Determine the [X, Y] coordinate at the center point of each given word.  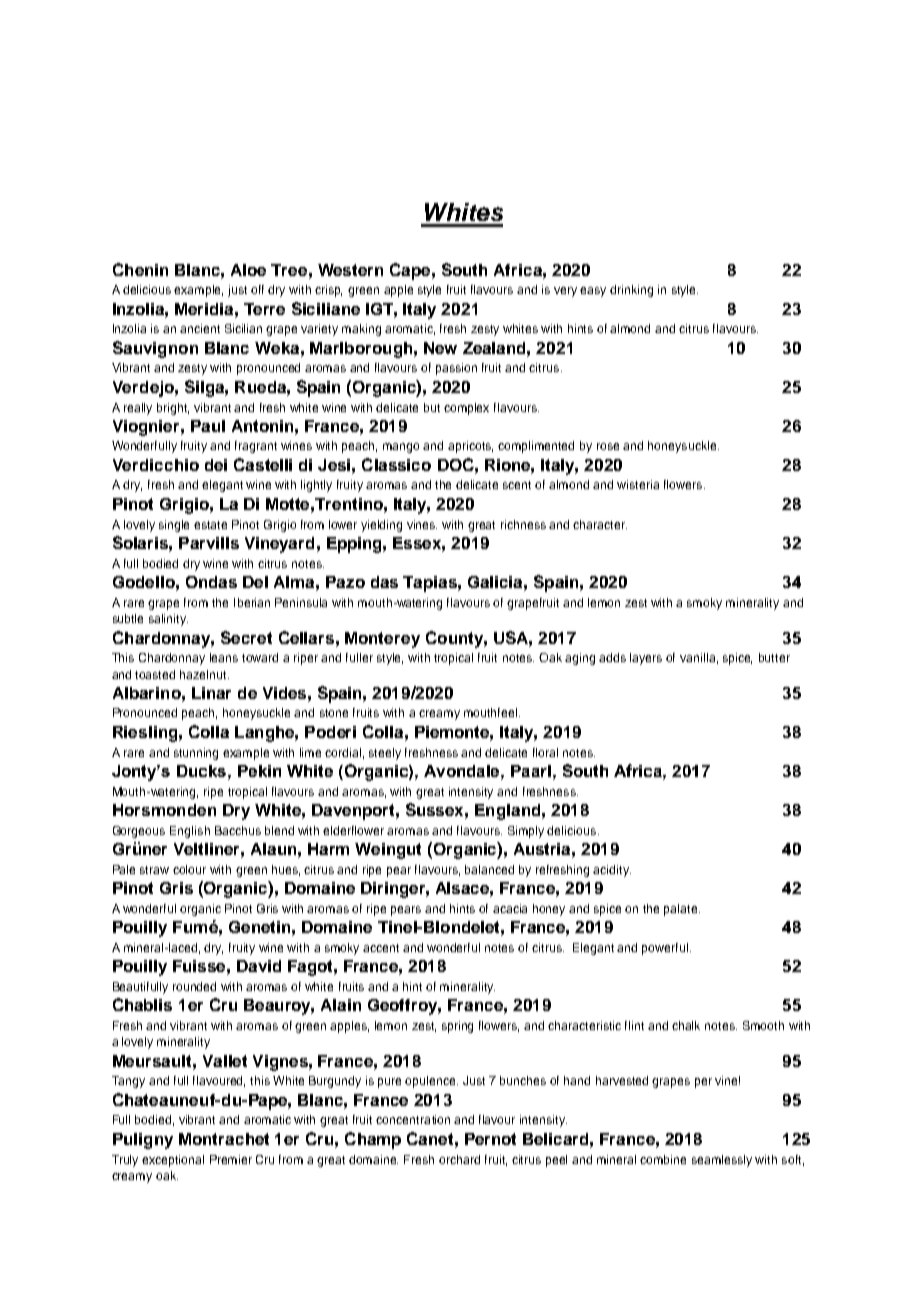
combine [663, 1159]
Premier [231, 1159]
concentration [413, 1119]
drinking [631, 291]
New [440, 348]
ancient [200, 328]
